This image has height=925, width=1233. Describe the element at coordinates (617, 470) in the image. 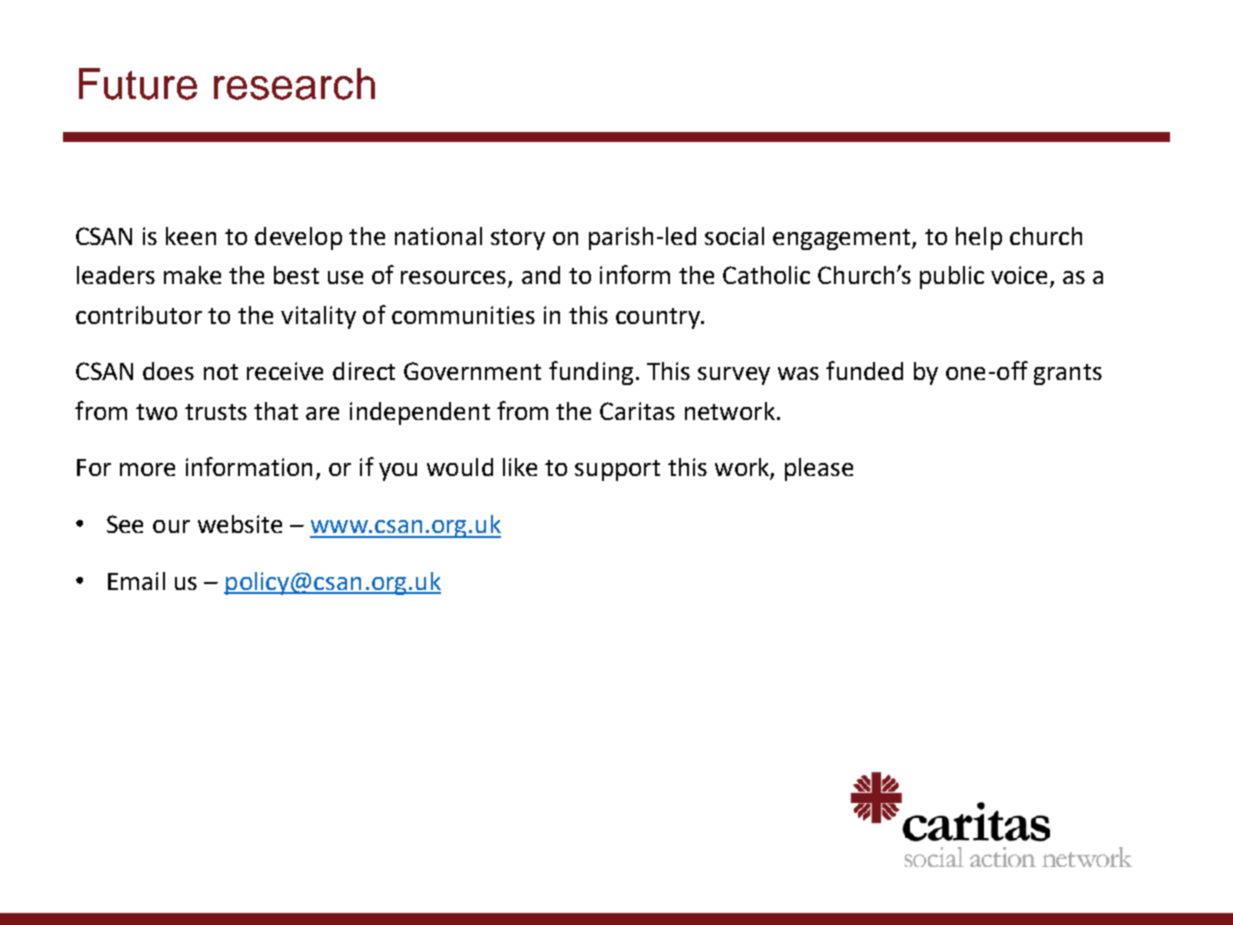

I see `support` at that location.
